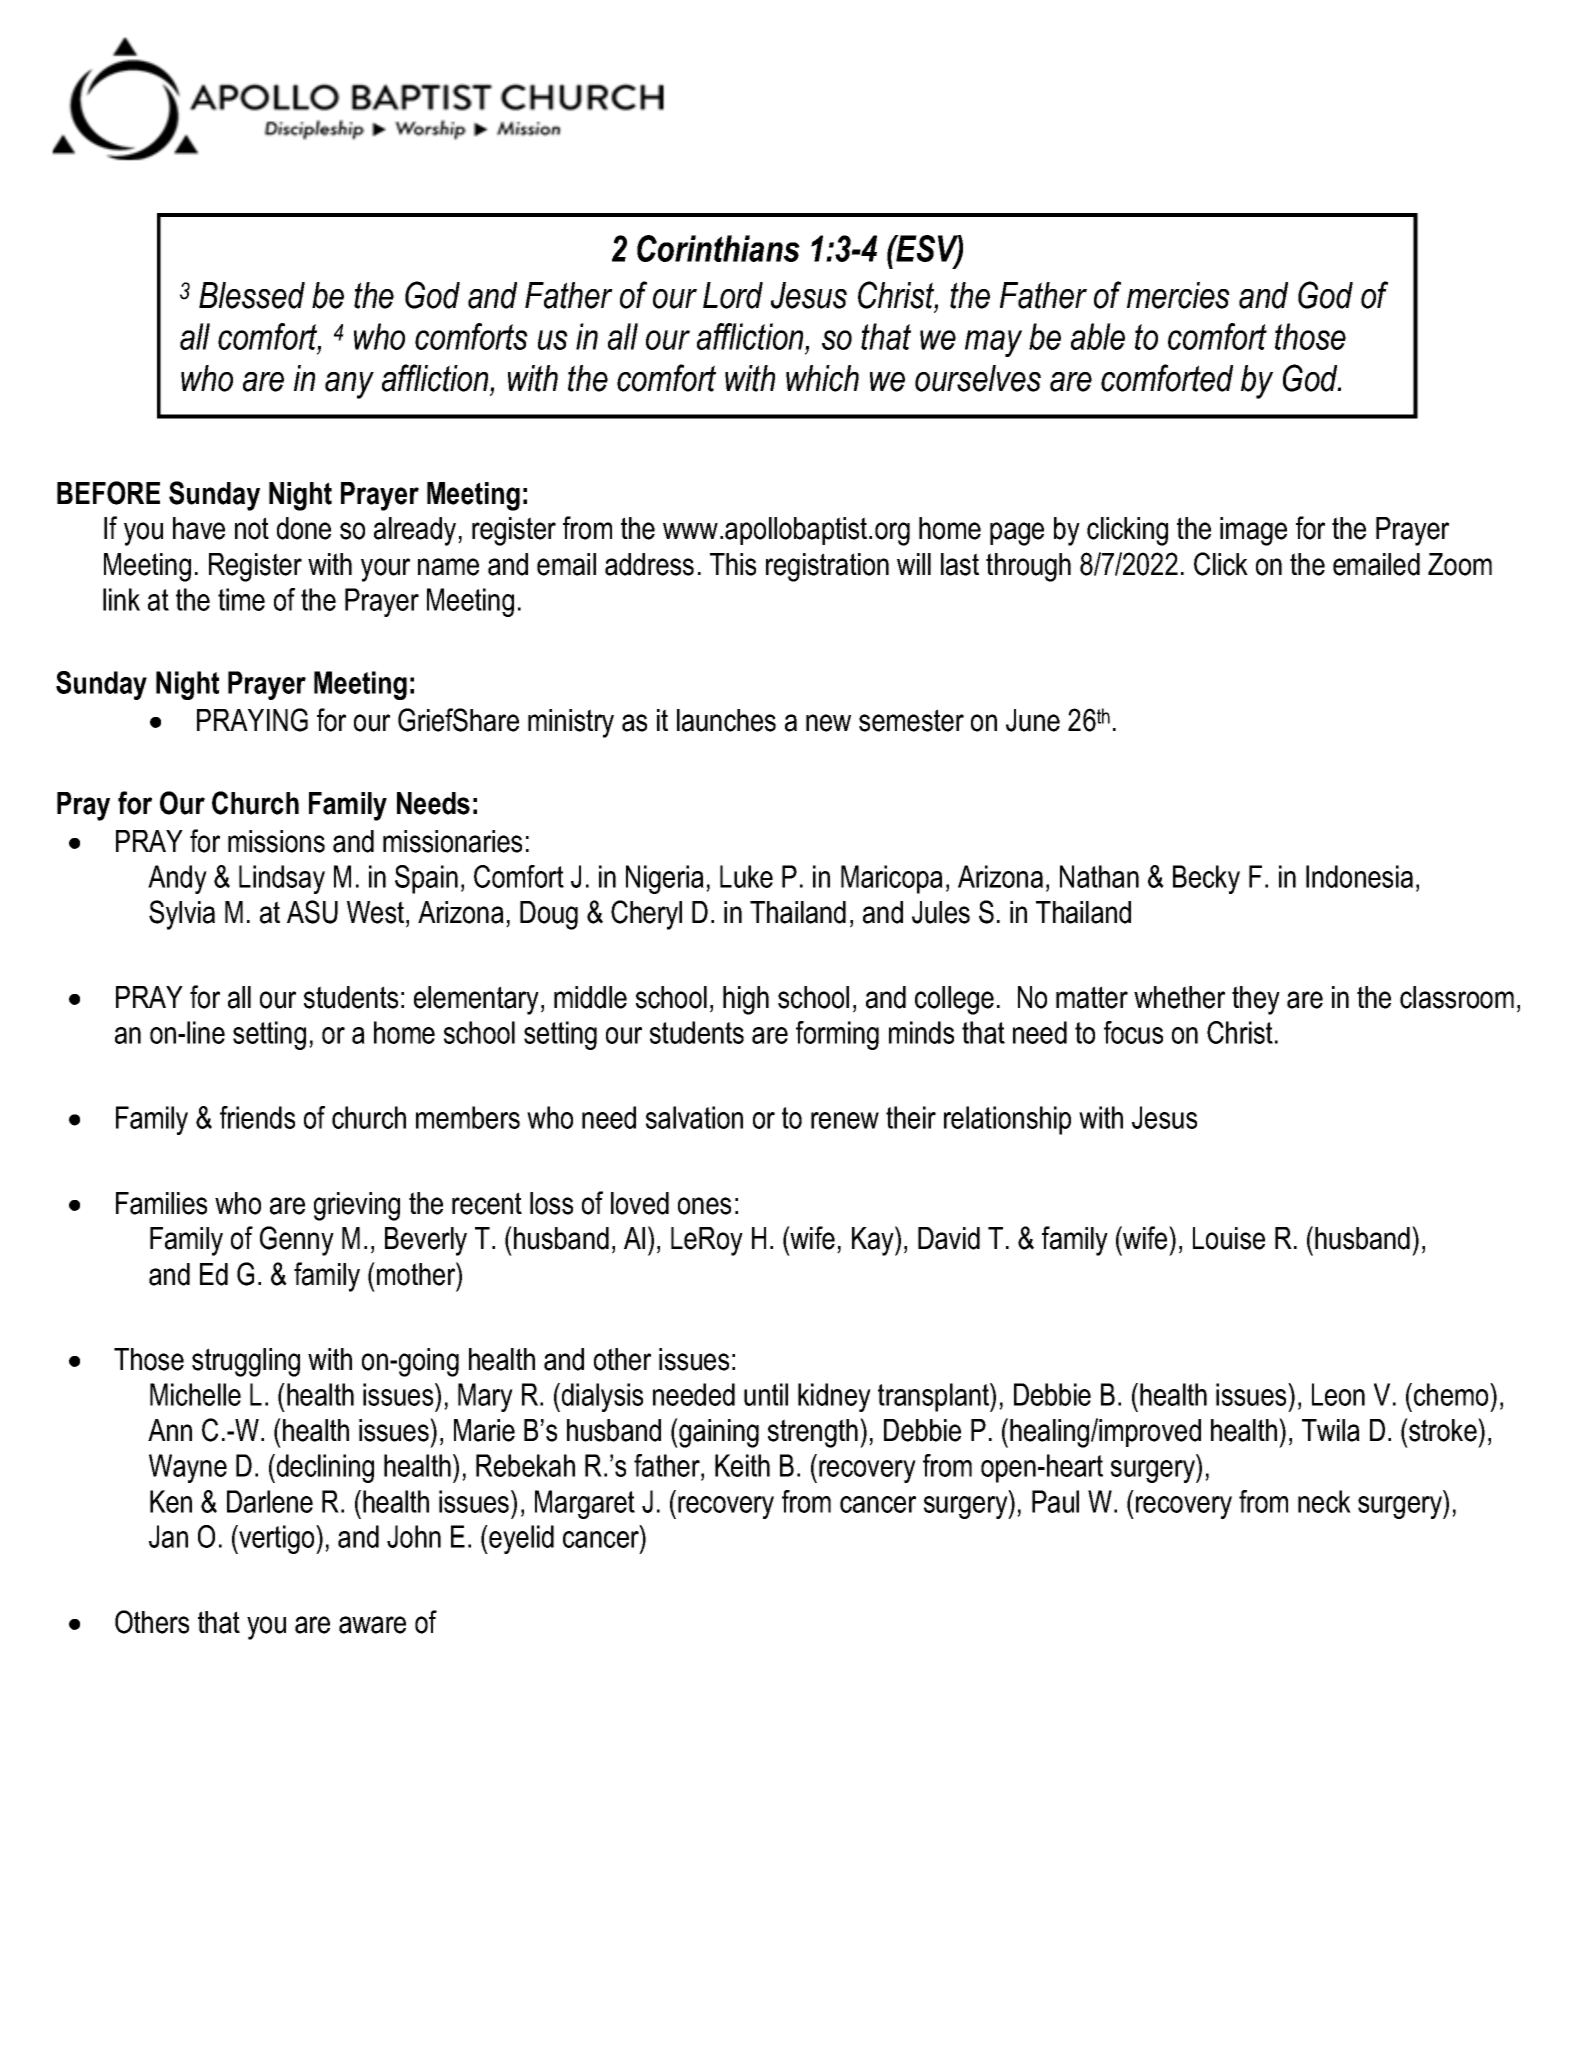 The width and height of the screenshot is (1580, 2045). I want to click on mercies, so click(1178, 295).
